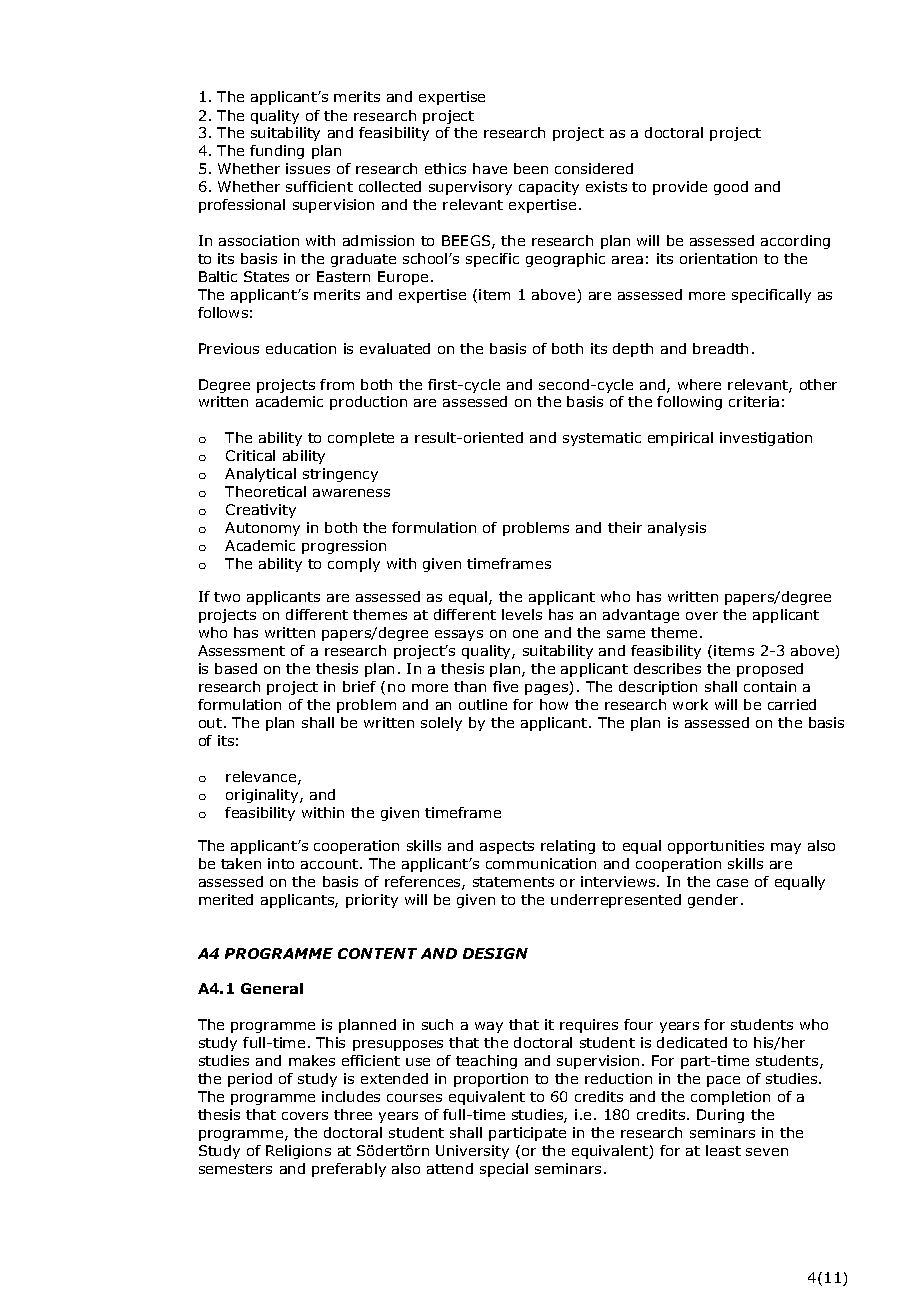 This document has width=924, height=1308. What do you see at coordinates (732, 883) in the document?
I see `case` at bounding box center [732, 883].
